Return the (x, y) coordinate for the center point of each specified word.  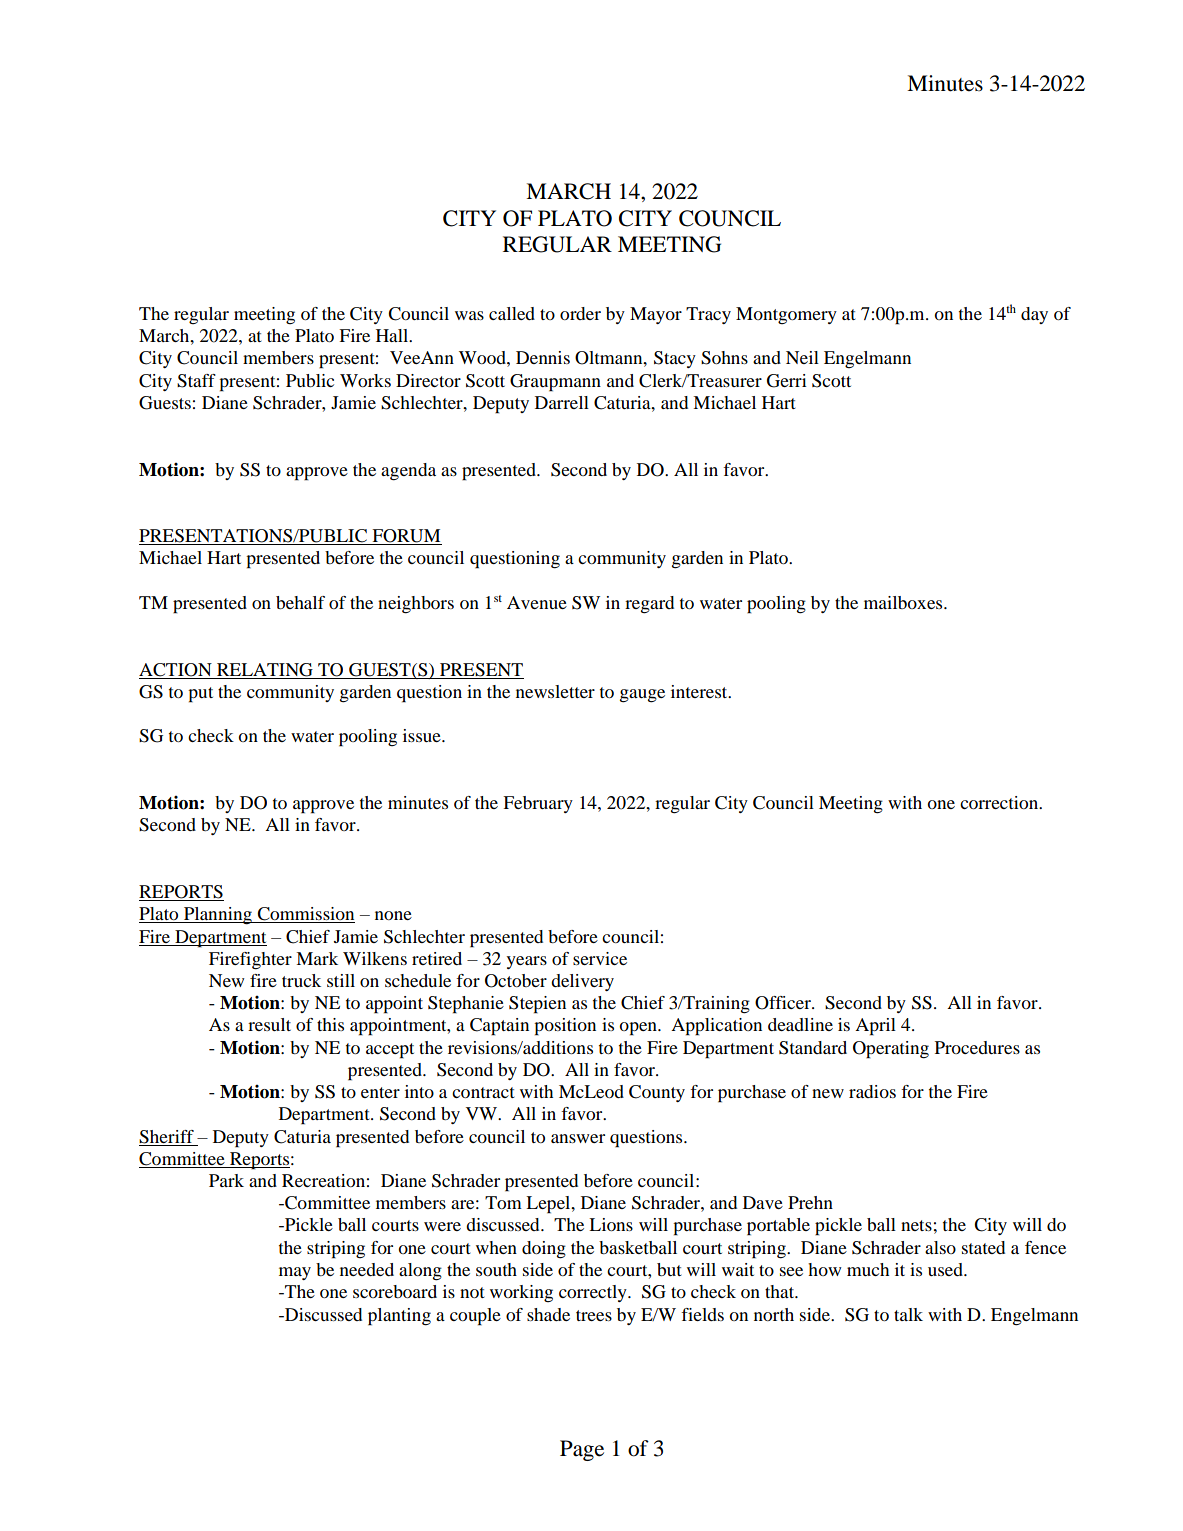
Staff (196, 381)
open (639, 1029)
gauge (642, 696)
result (269, 1024)
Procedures (977, 1047)
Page (582, 1450)
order (580, 313)
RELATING (265, 671)
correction (1000, 802)
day (1034, 315)
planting (399, 1317)
